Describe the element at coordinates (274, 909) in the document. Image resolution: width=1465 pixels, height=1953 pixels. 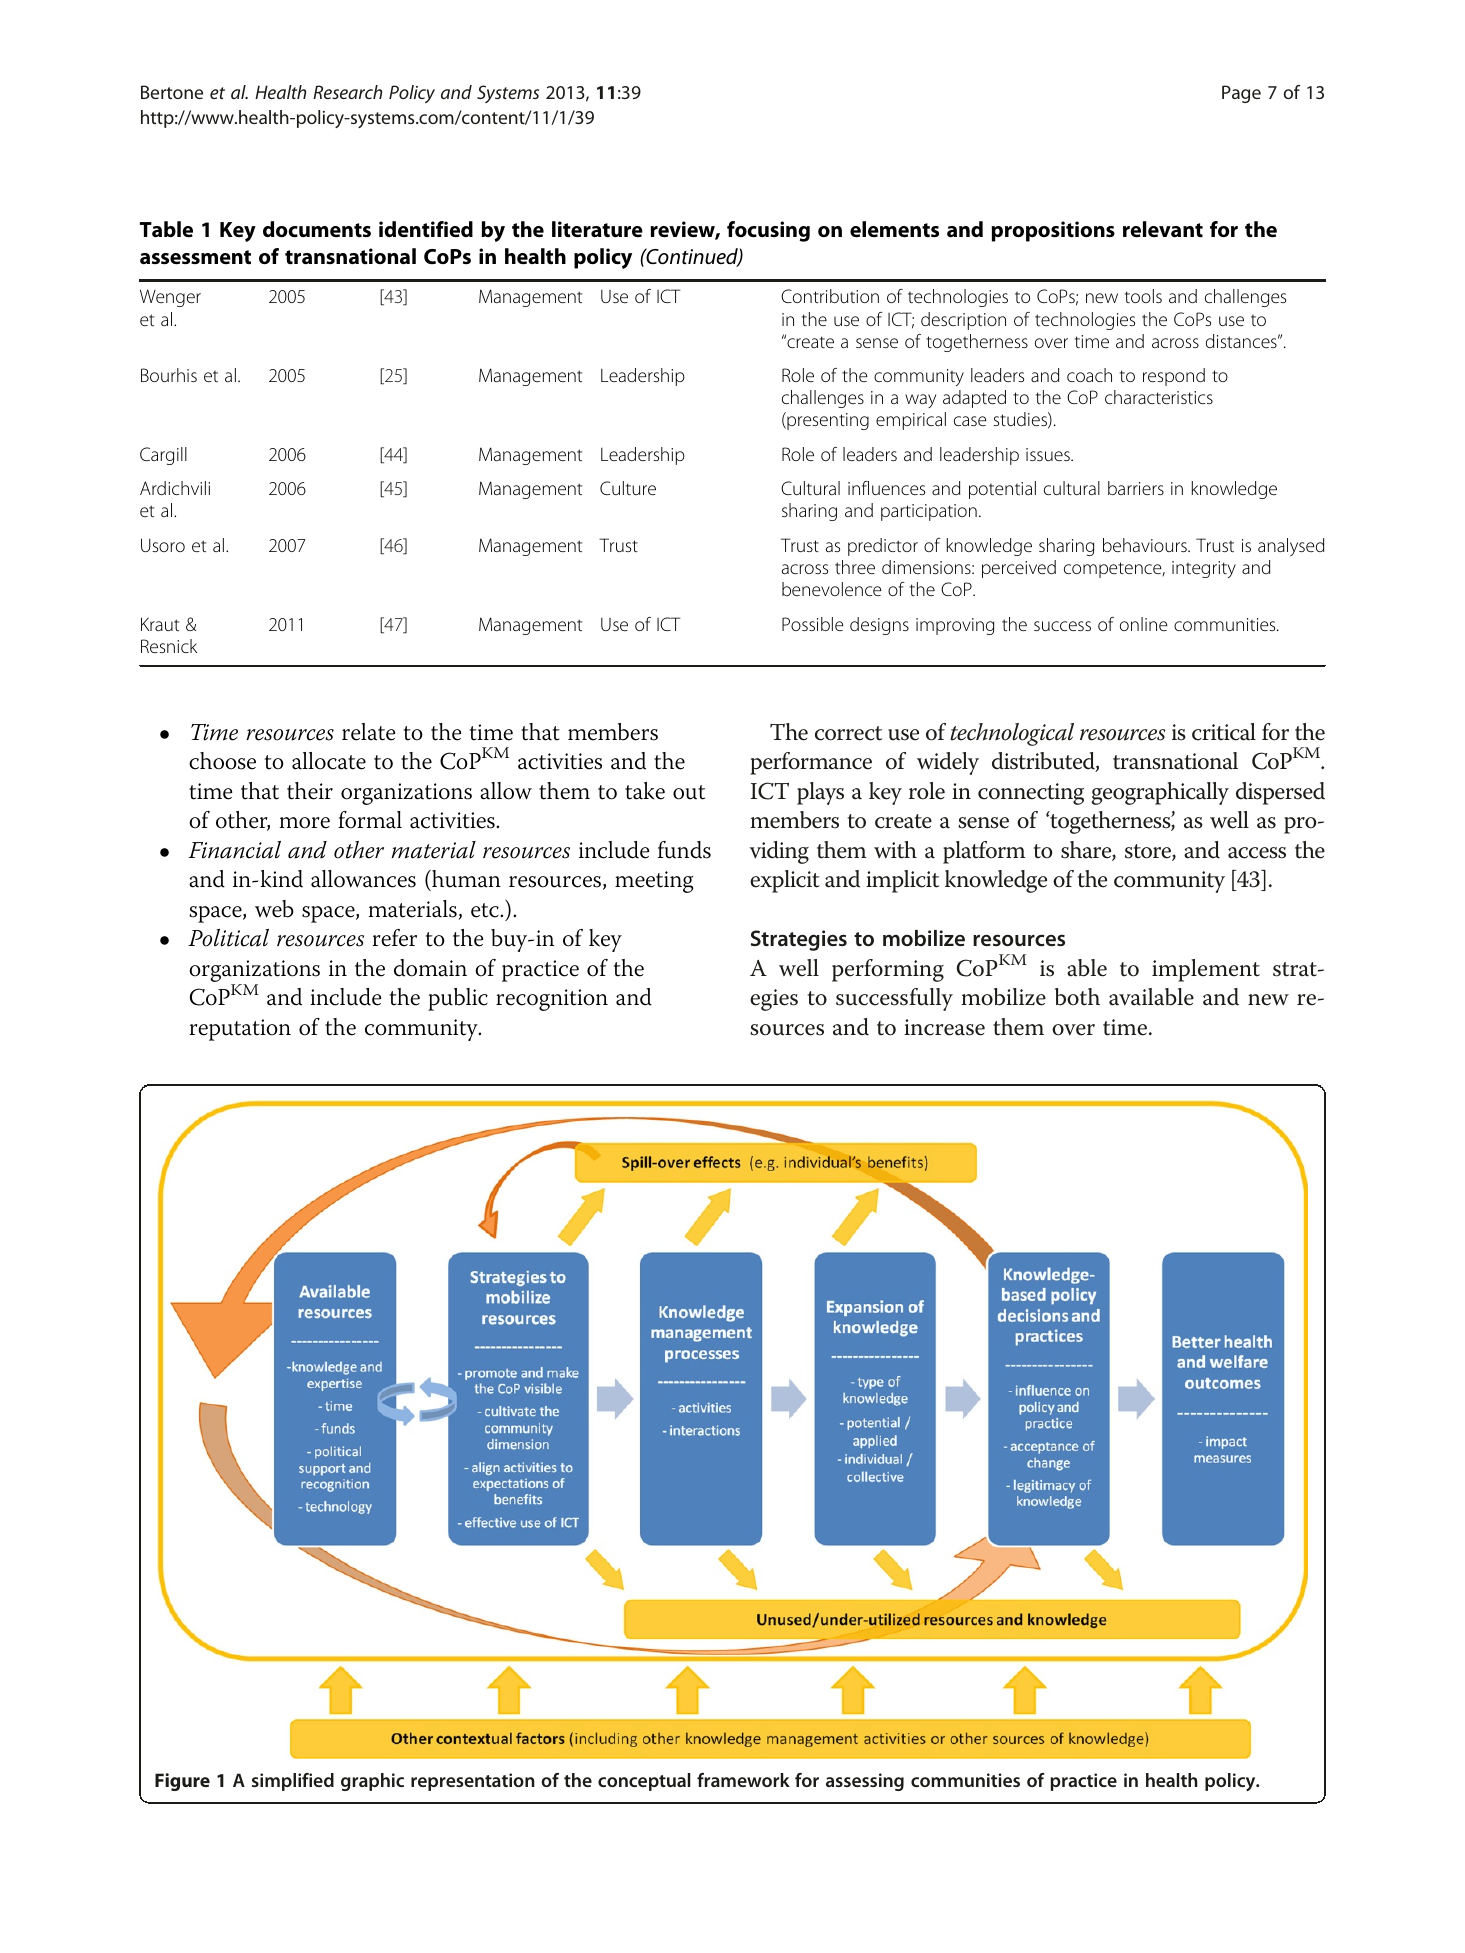
I see `web` at that location.
